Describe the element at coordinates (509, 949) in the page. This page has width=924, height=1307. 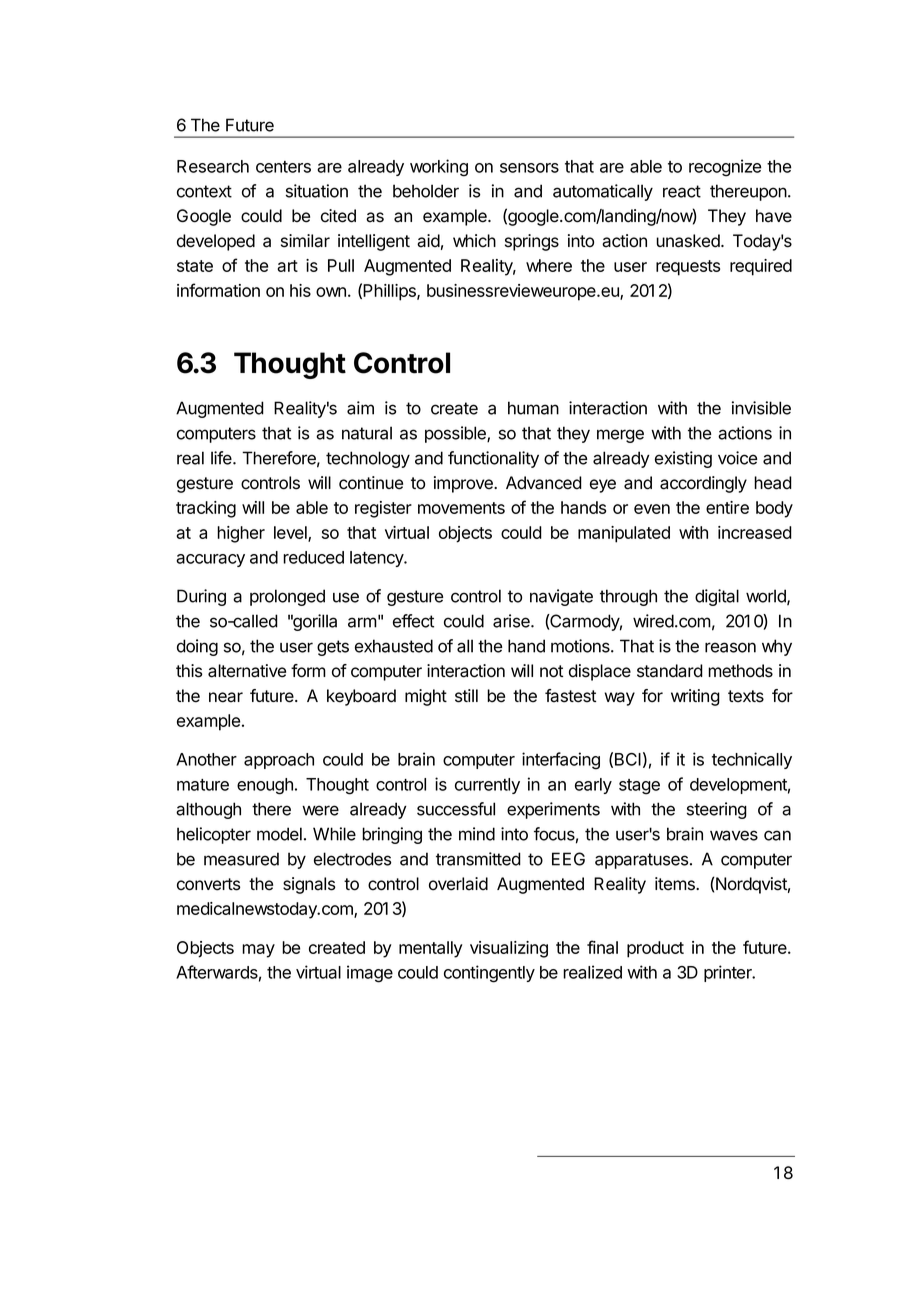
I see `visualizing` at that location.
